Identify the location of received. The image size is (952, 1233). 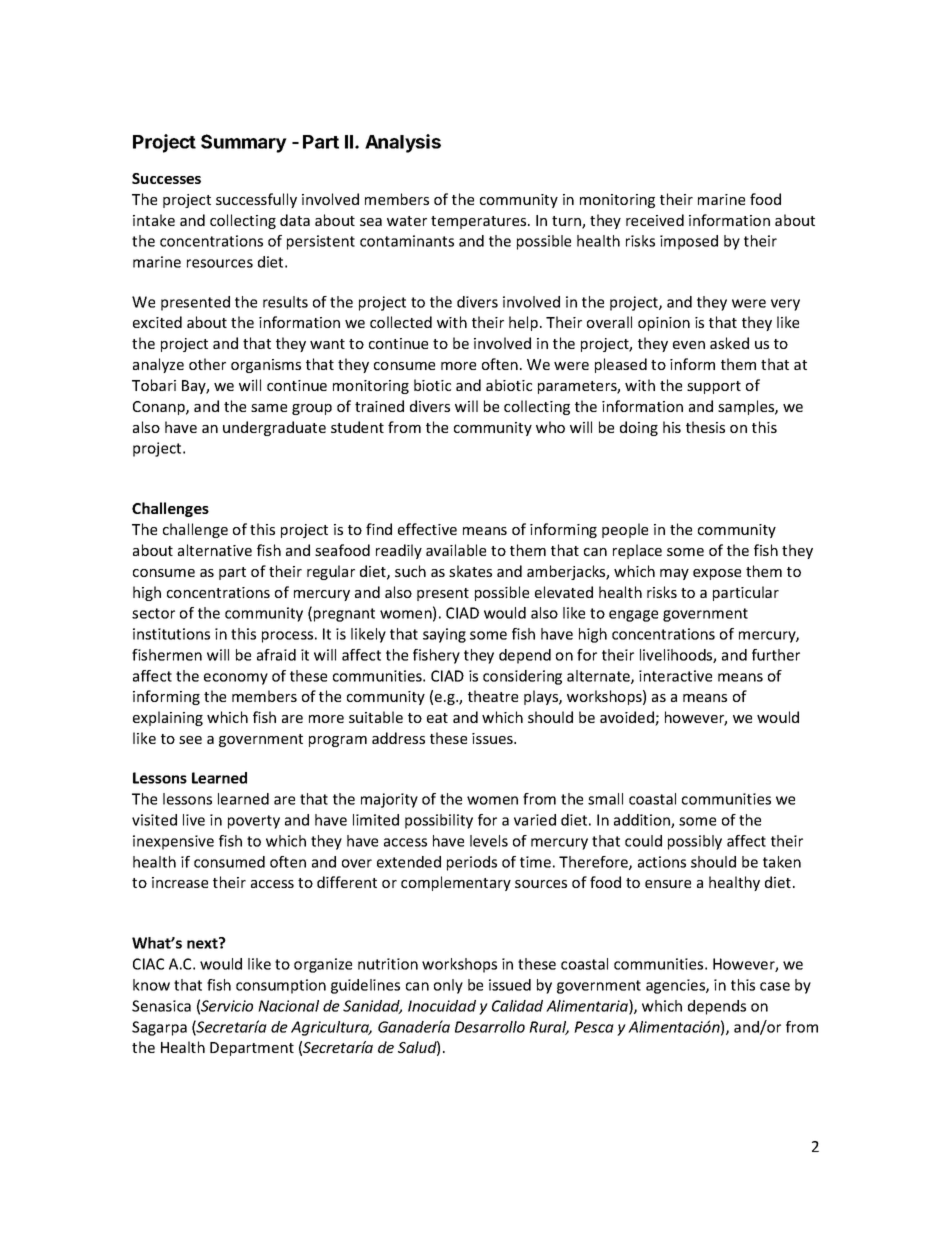
(655, 220).
